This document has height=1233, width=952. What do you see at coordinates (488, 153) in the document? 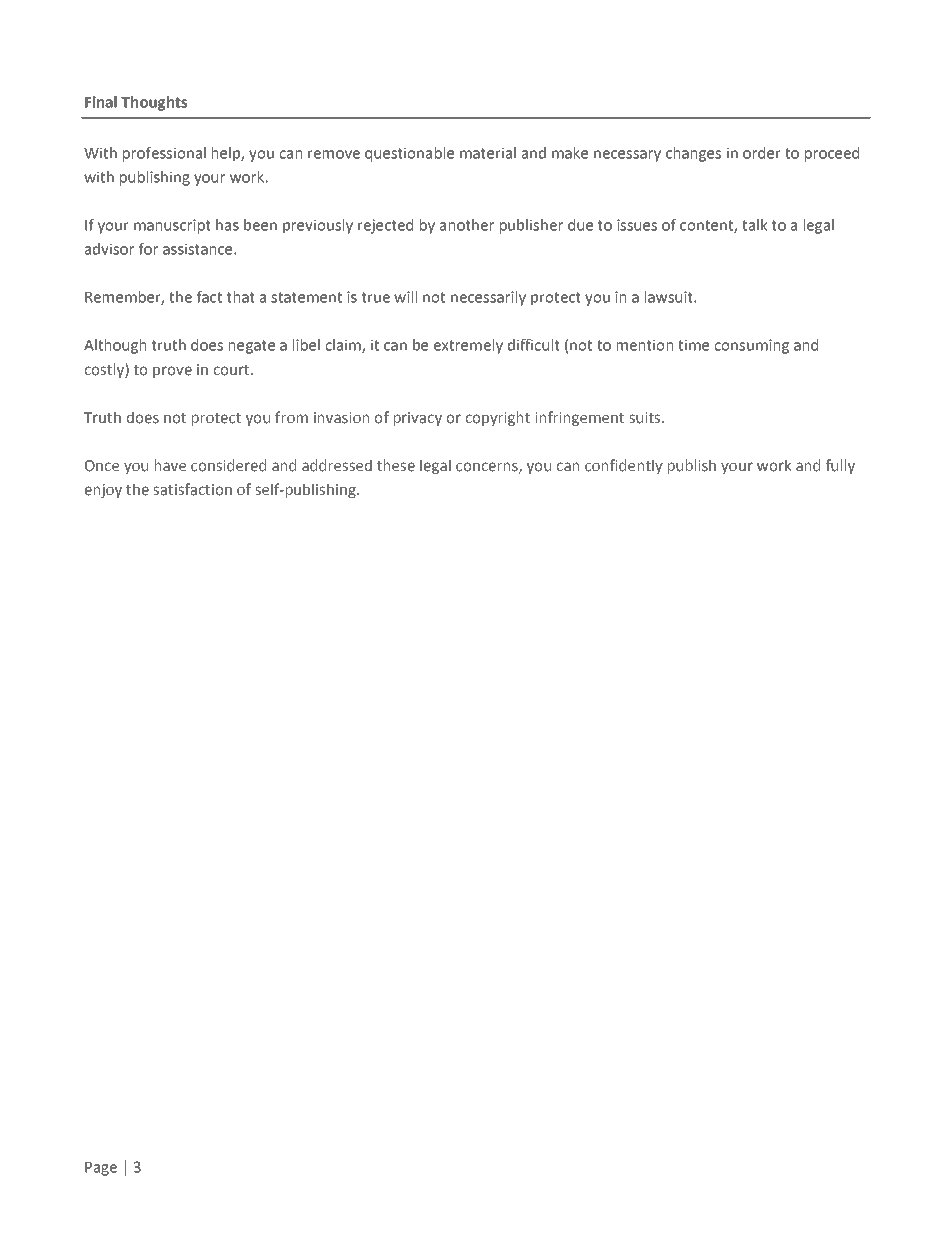
I see `material` at bounding box center [488, 153].
